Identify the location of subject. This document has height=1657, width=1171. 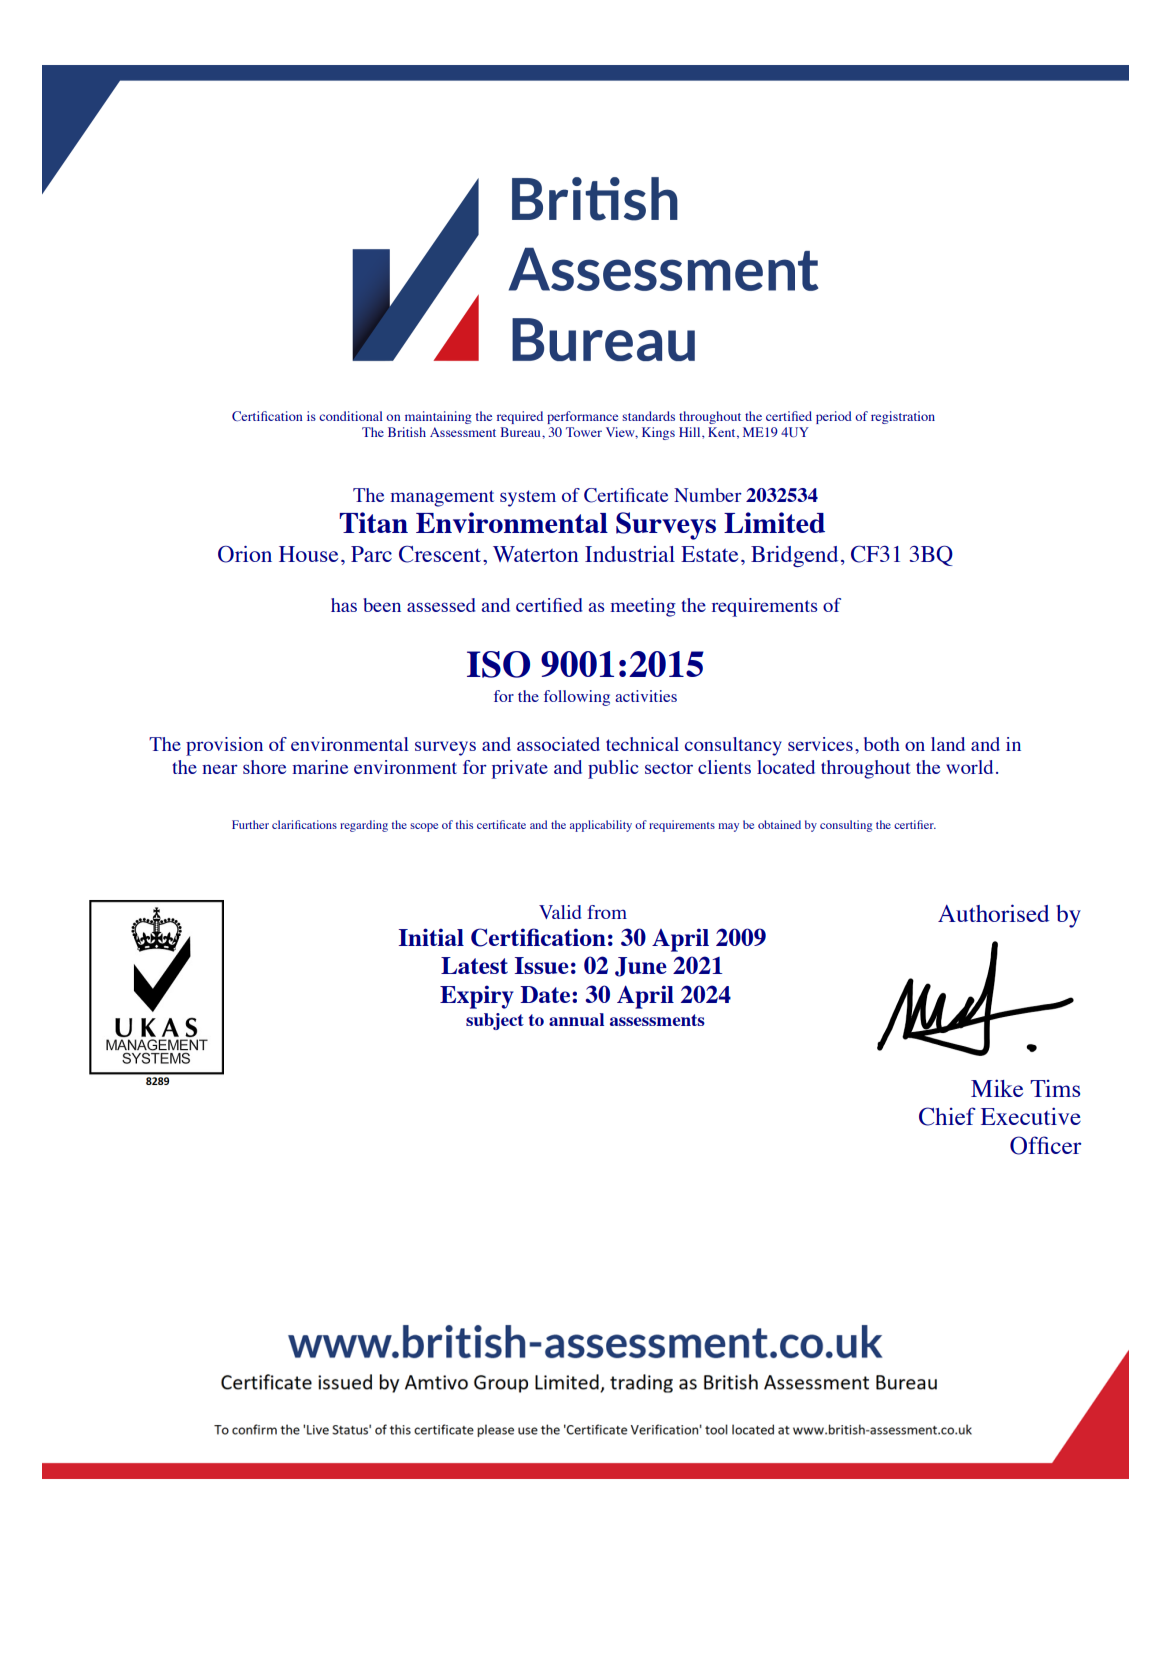
(495, 1021).
